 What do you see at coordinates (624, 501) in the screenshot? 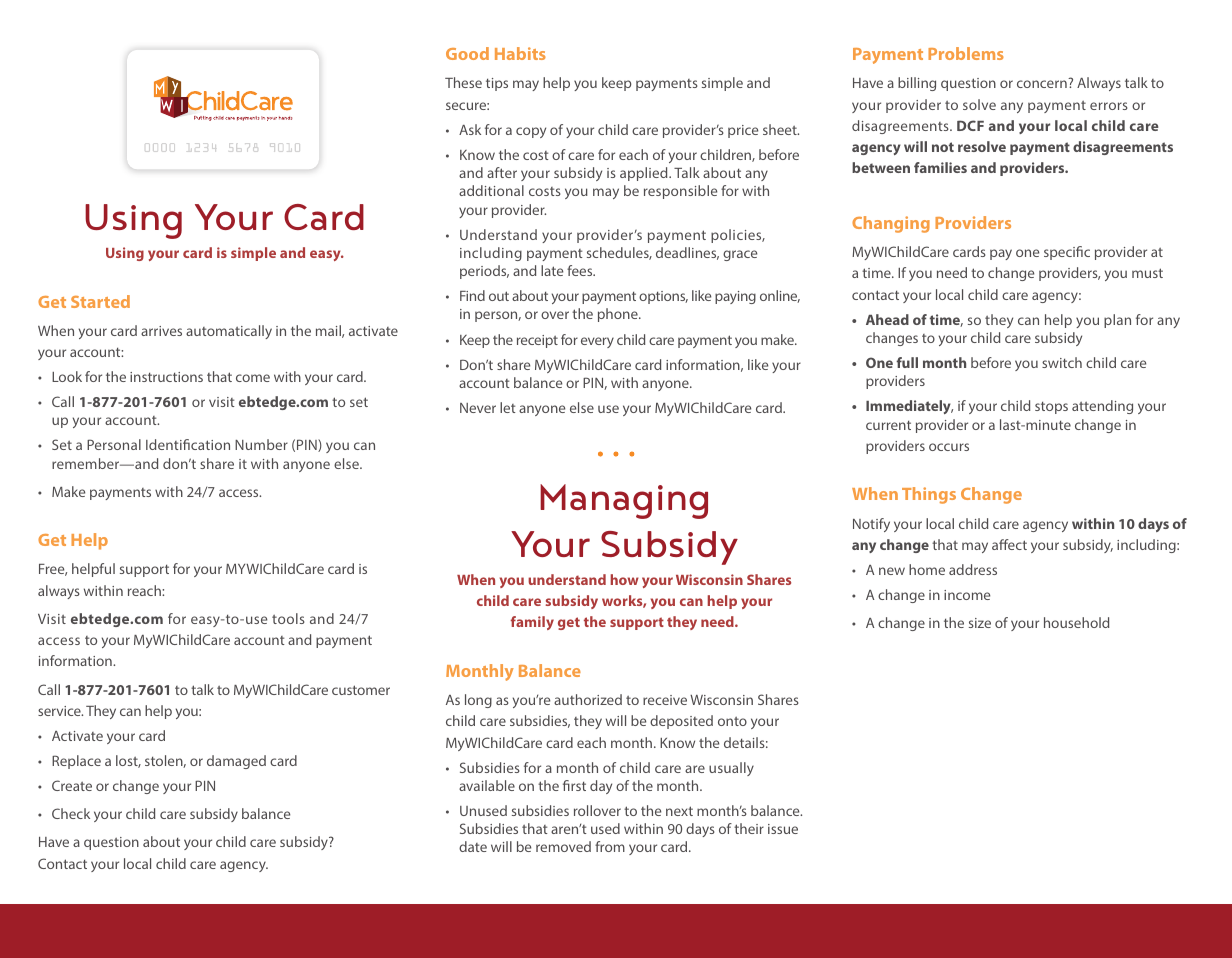
I see `Managing` at bounding box center [624, 501].
